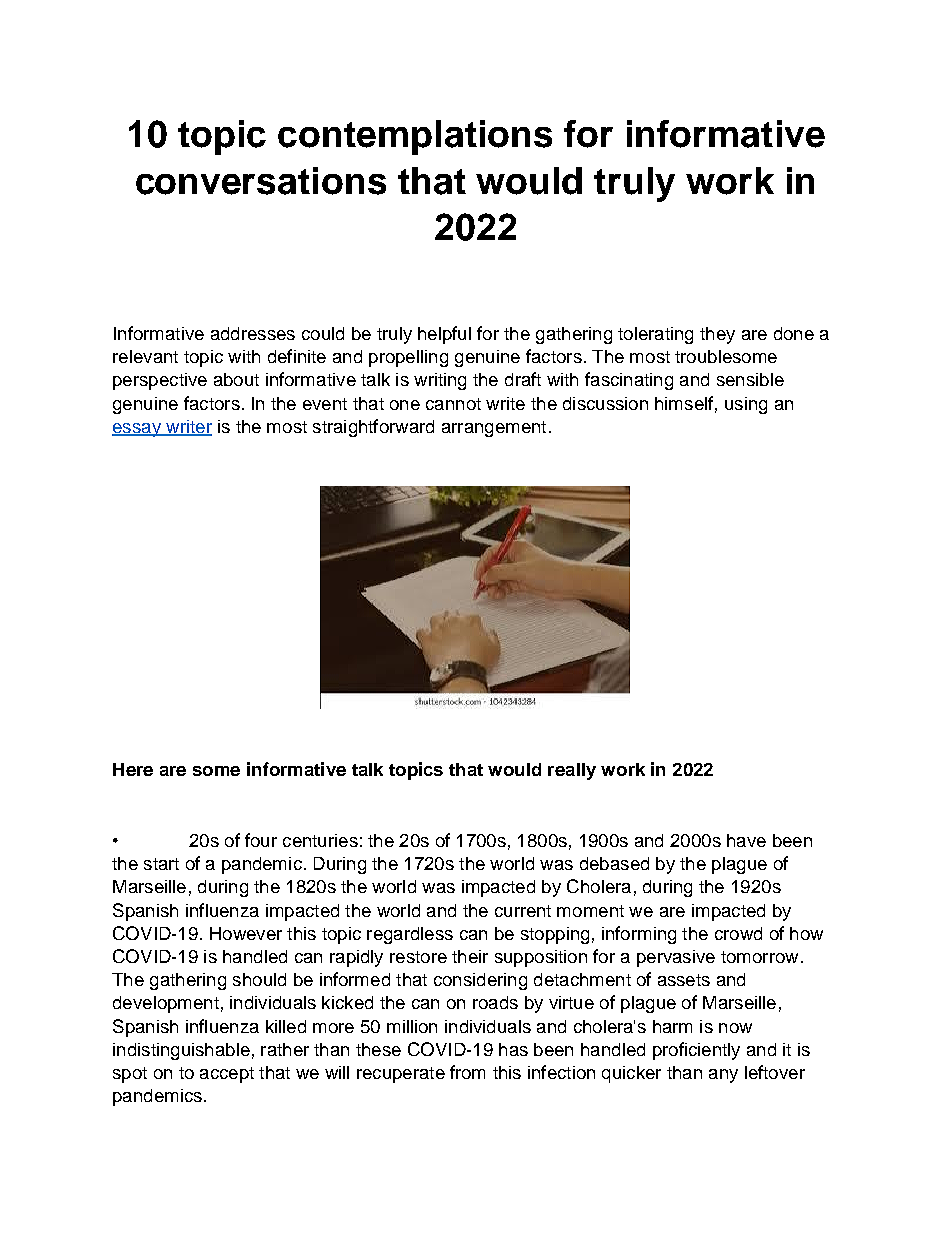 The image size is (952, 1233). Describe the element at coordinates (746, 405) in the document. I see `using` at that location.
